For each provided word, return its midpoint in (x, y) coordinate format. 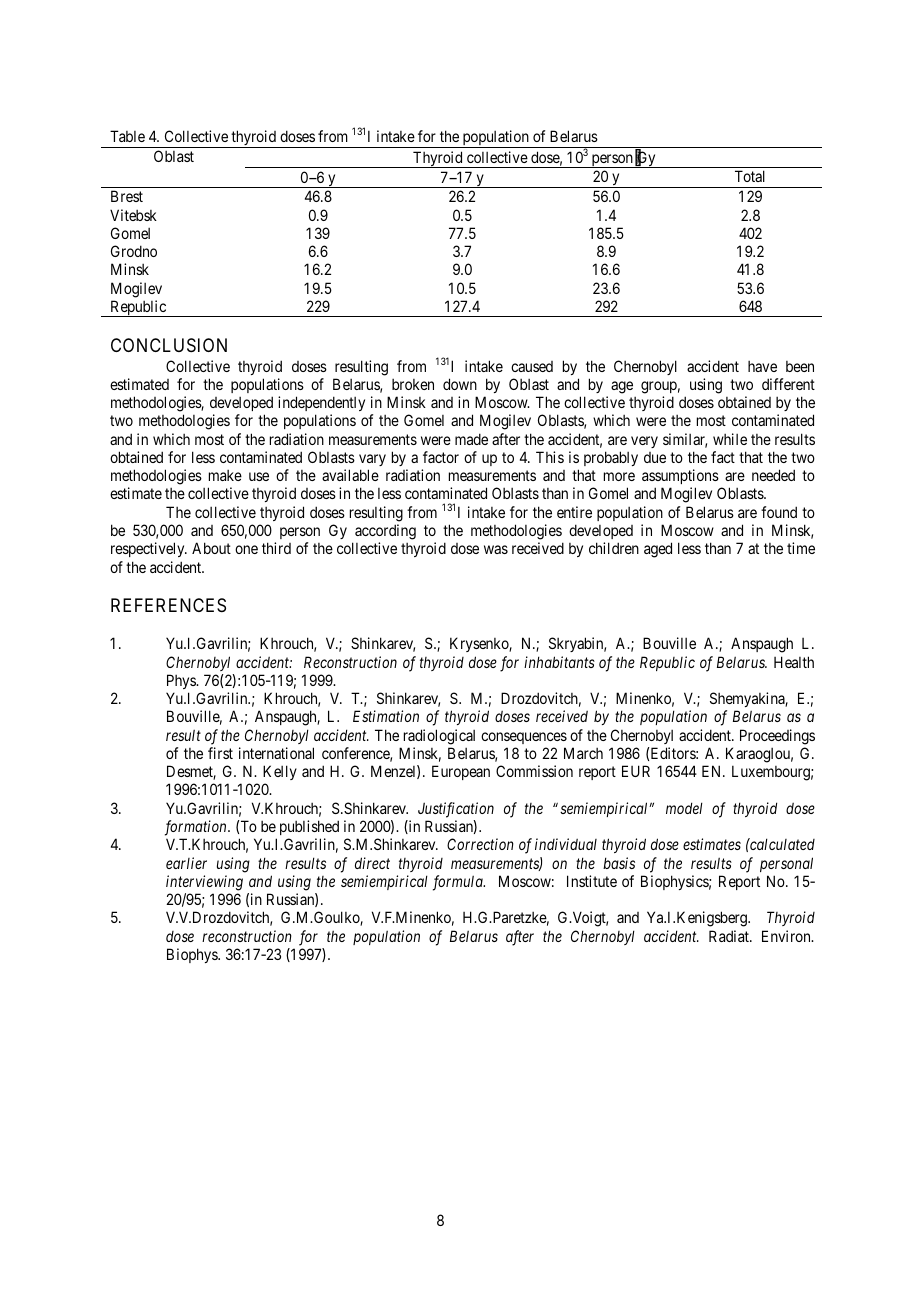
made (471, 439)
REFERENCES (168, 605)
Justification (456, 810)
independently (321, 403)
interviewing (204, 883)
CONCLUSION (169, 345)
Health (794, 662)
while (730, 439)
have (762, 366)
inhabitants (559, 662)
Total (750, 176)
